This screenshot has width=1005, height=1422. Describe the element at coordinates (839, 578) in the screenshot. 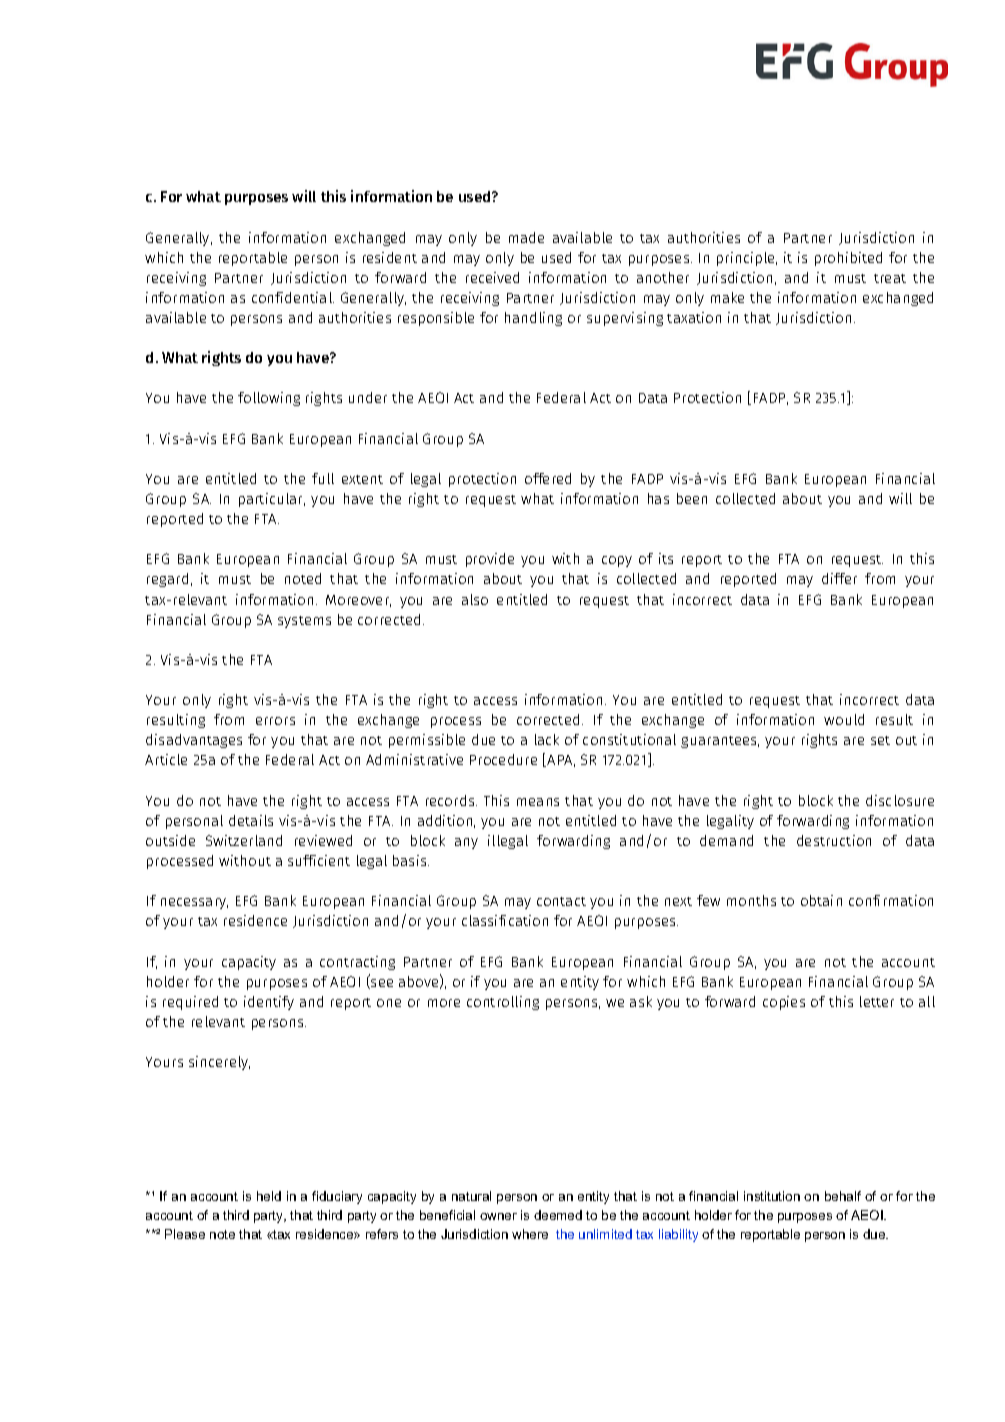

I see `differ` at that location.
